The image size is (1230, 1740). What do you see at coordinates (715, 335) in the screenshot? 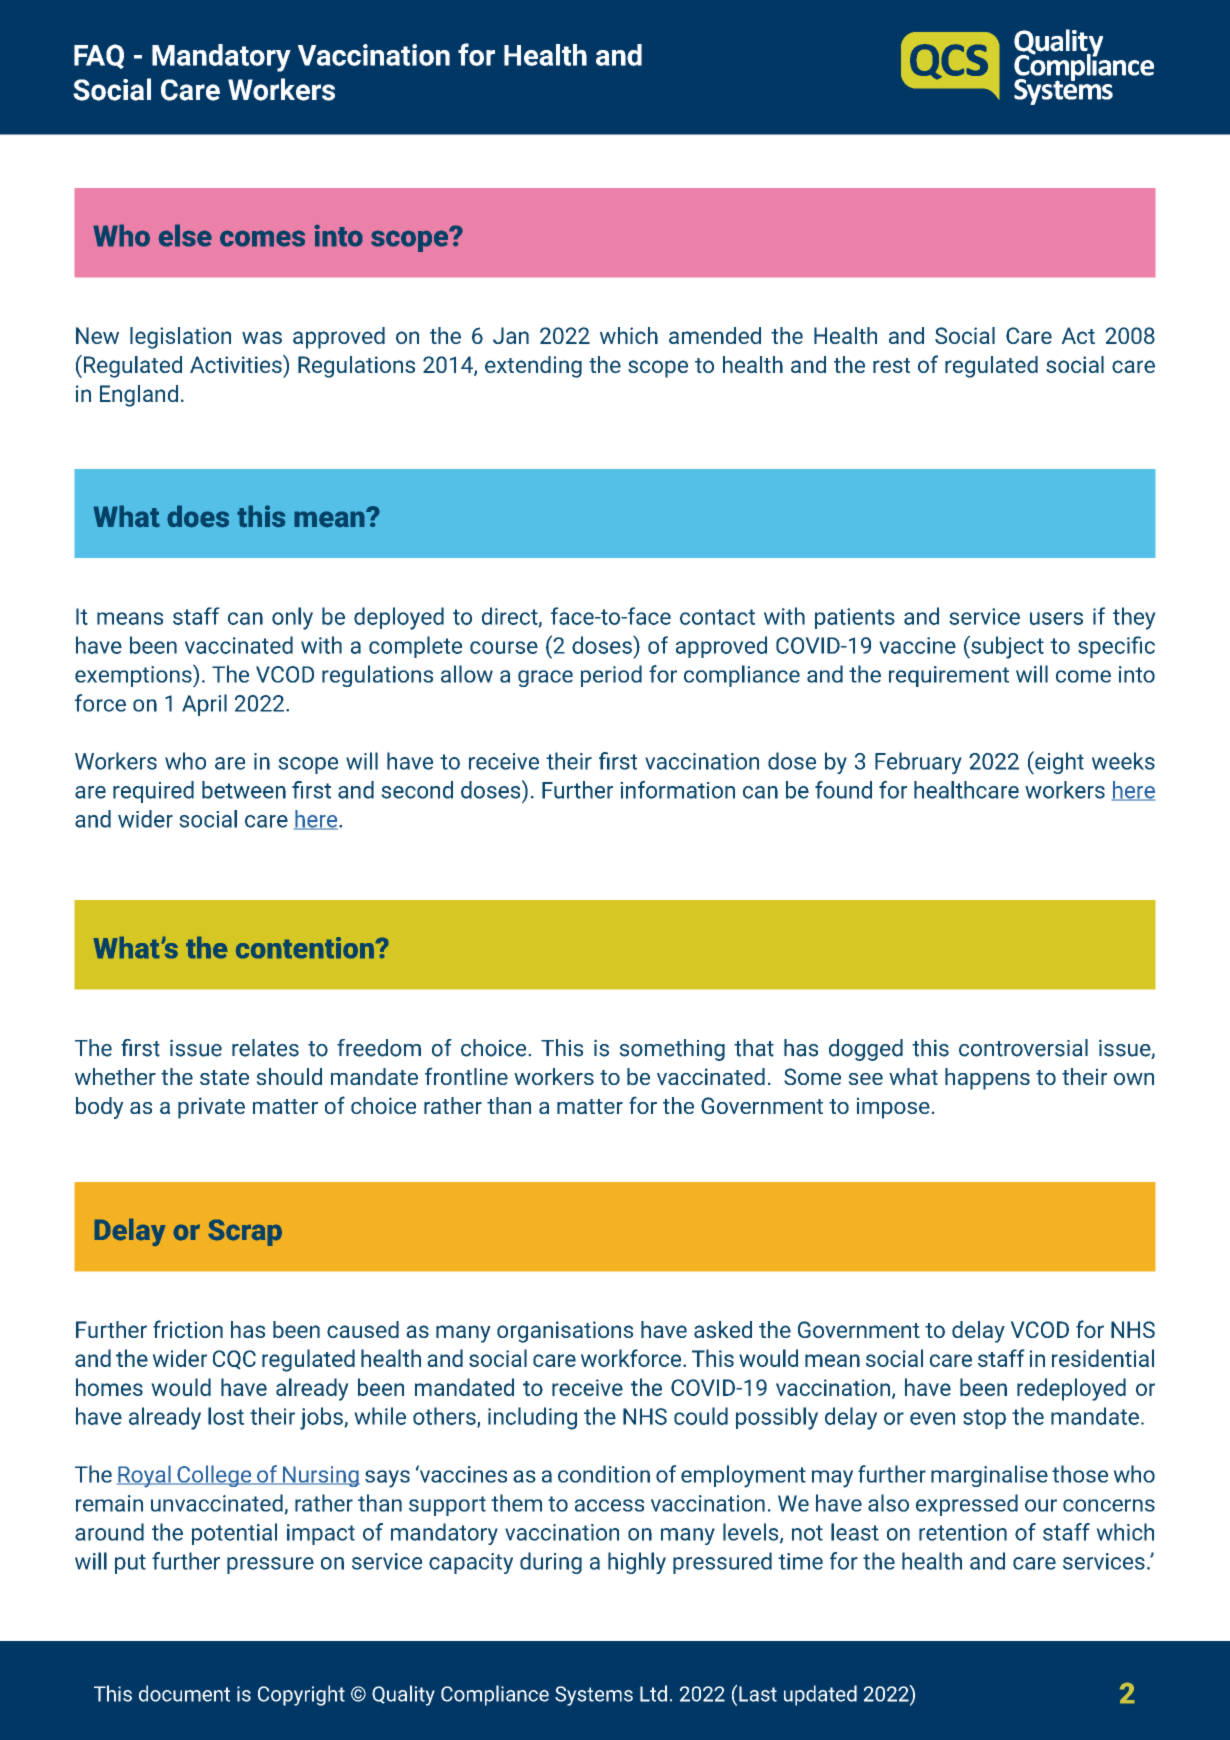
I see `amended` at bounding box center [715, 335].
